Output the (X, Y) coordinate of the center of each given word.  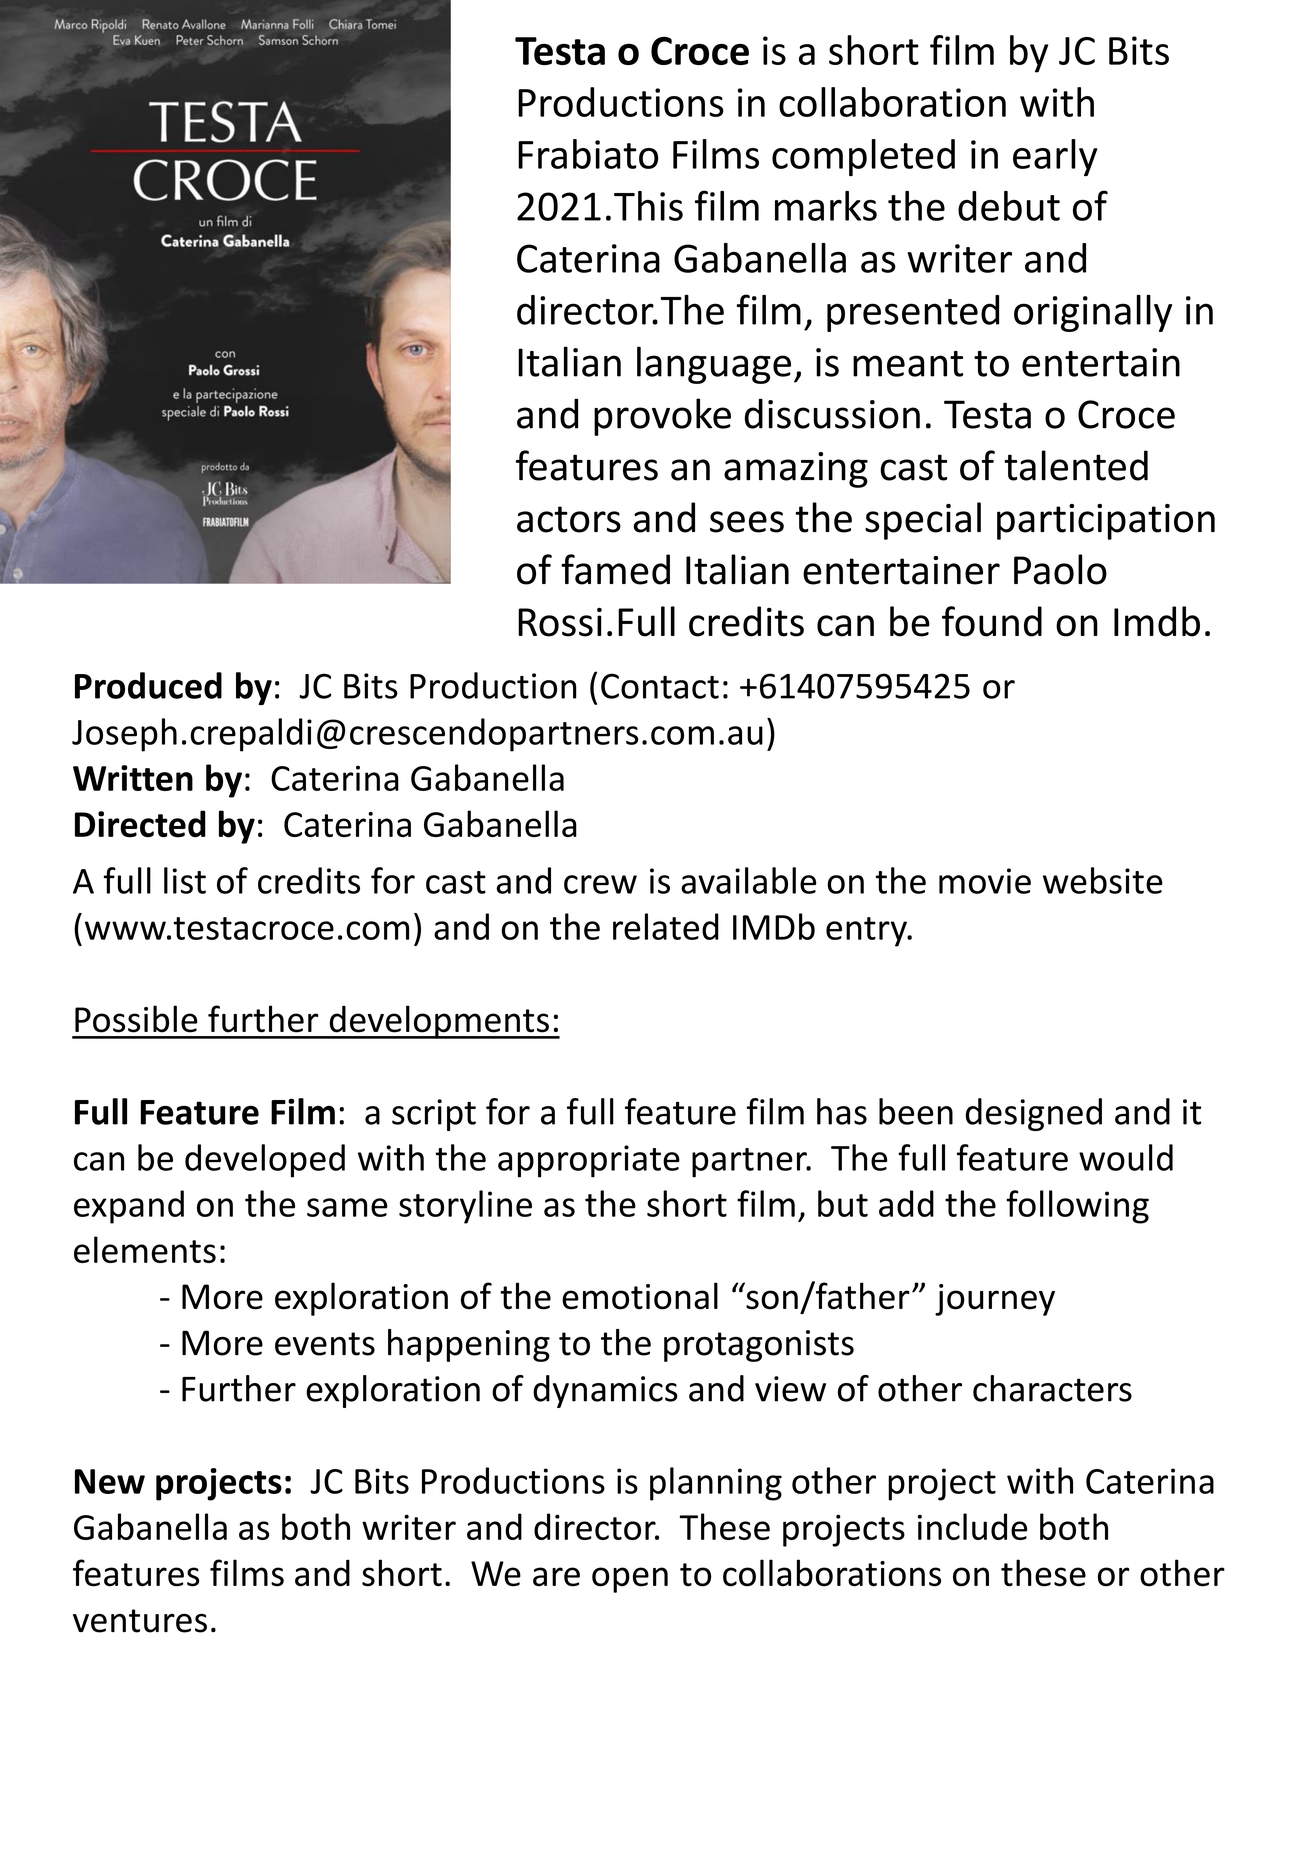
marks (826, 206)
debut (1009, 206)
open (630, 1580)
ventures (140, 1621)
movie (985, 881)
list (185, 880)
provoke (662, 417)
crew (600, 884)
